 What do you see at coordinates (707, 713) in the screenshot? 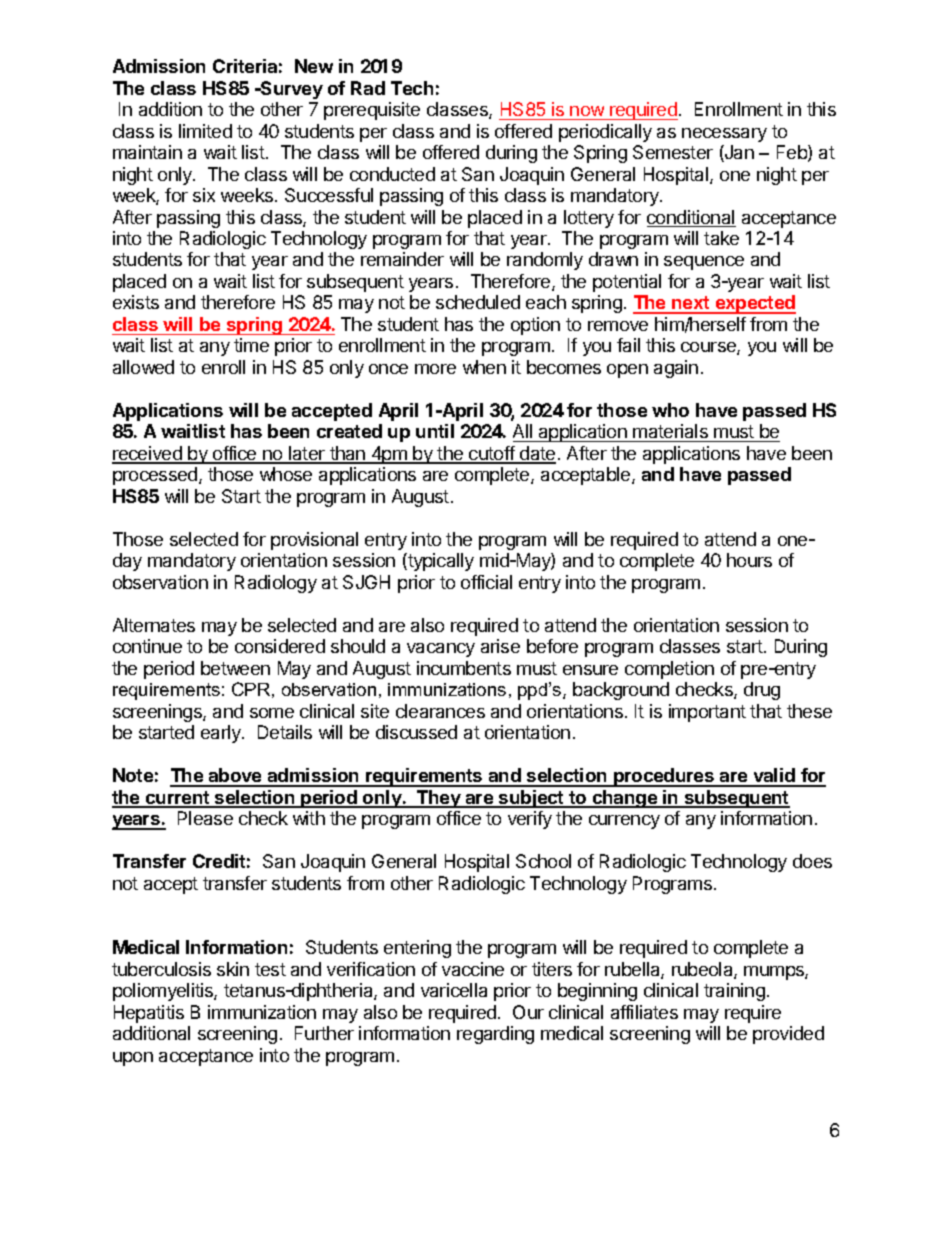
I see `important` at bounding box center [707, 713].
